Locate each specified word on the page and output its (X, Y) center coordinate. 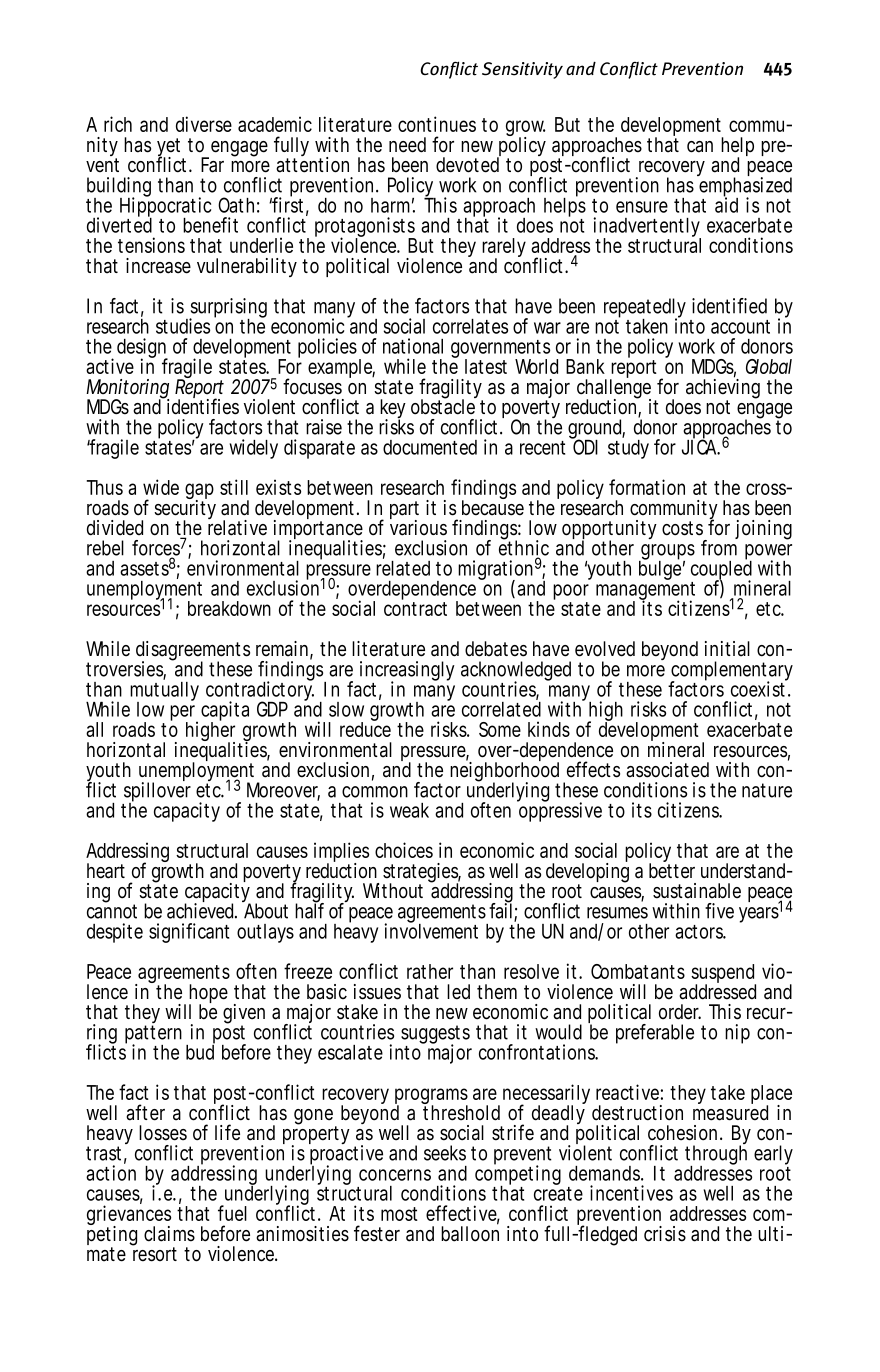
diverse (204, 124)
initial (727, 649)
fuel (232, 1213)
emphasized (744, 187)
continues (437, 124)
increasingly (407, 672)
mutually (164, 693)
